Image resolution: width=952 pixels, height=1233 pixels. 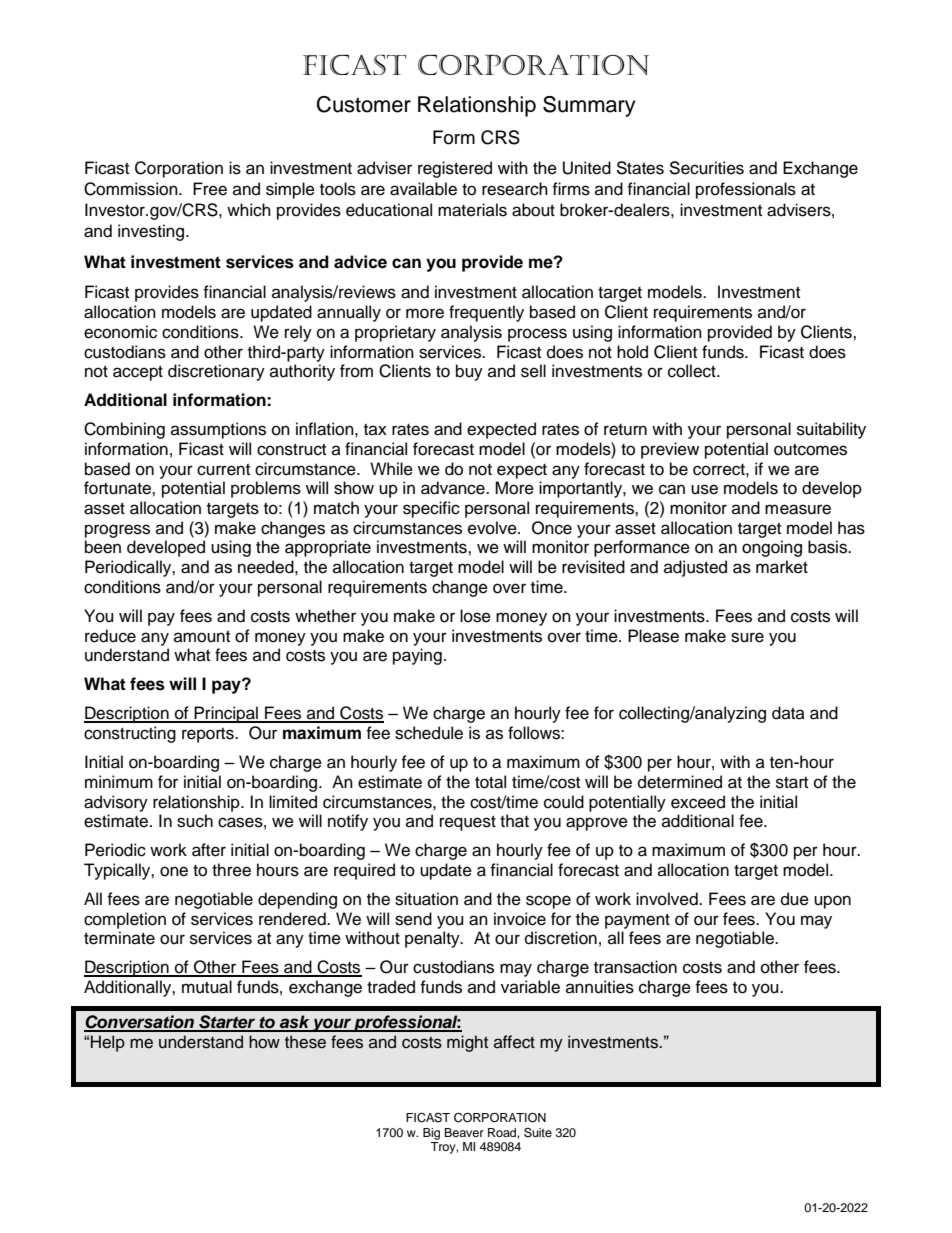 What do you see at coordinates (782, 567) in the screenshot?
I see `market` at bounding box center [782, 567].
